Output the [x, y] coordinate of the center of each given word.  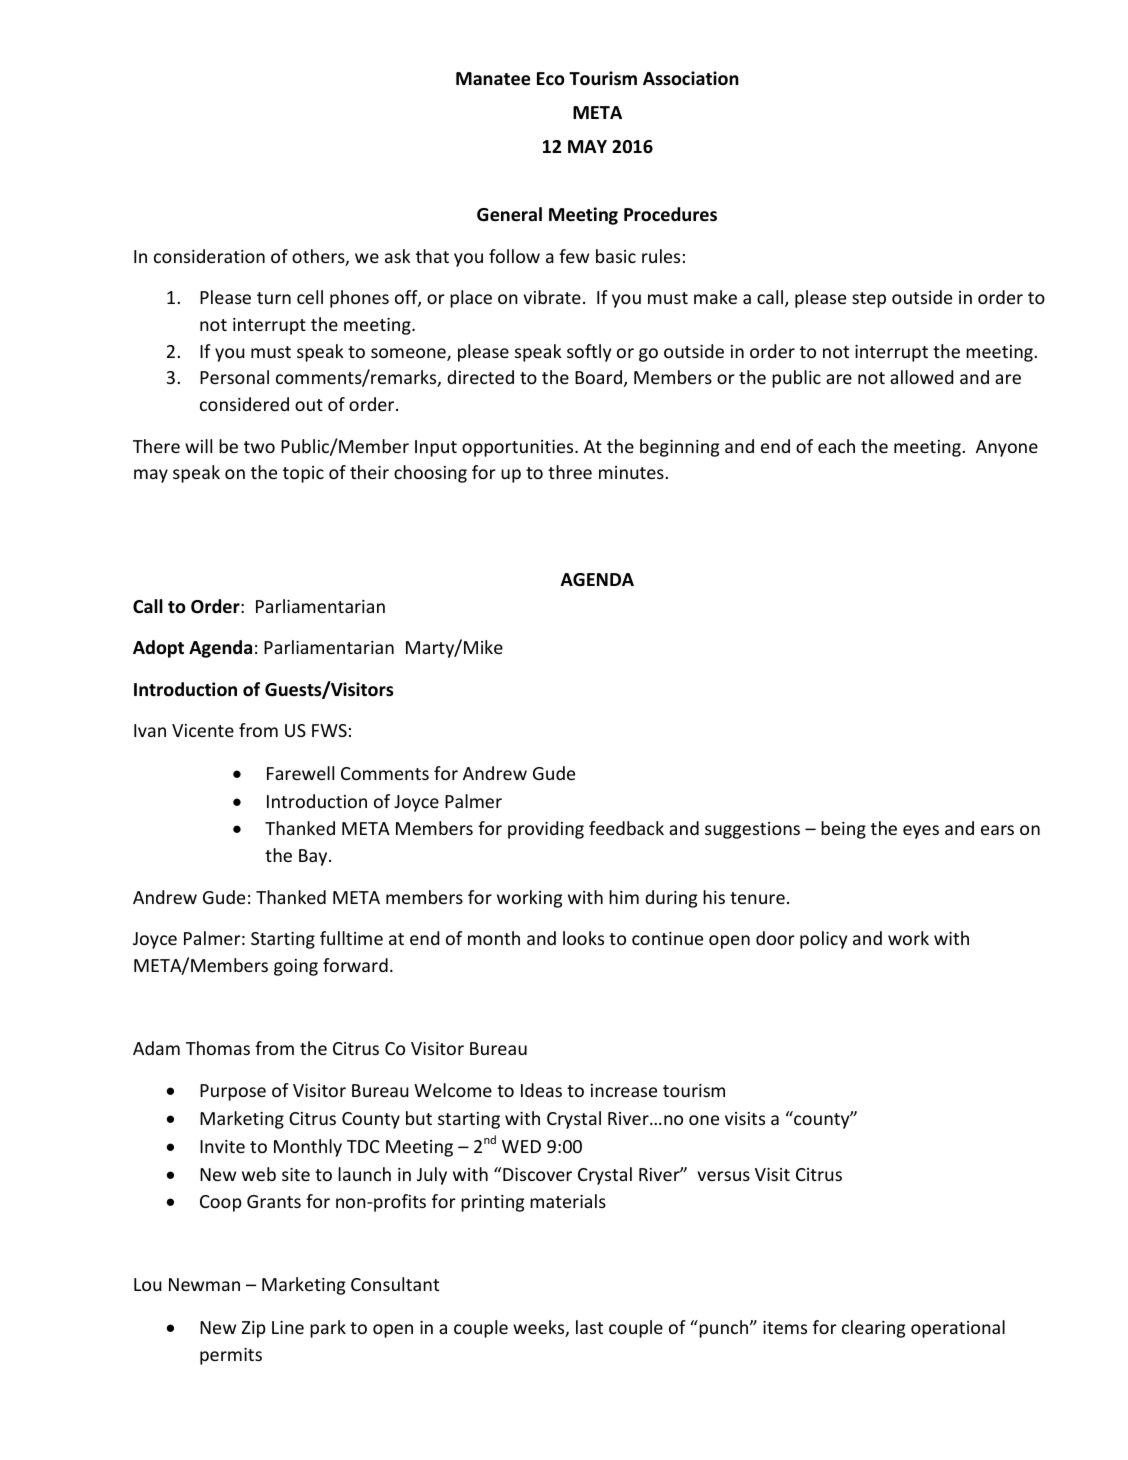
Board [598, 377]
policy [823, 940]
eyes [921, 832]
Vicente [203, 730]
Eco [551, 79]
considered [244, 404]
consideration [209, 256]
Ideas [541, 1090]
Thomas [218, 1048]
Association [691, 78]
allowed [921, 377]
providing [546, 830]
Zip [254, 1329]
